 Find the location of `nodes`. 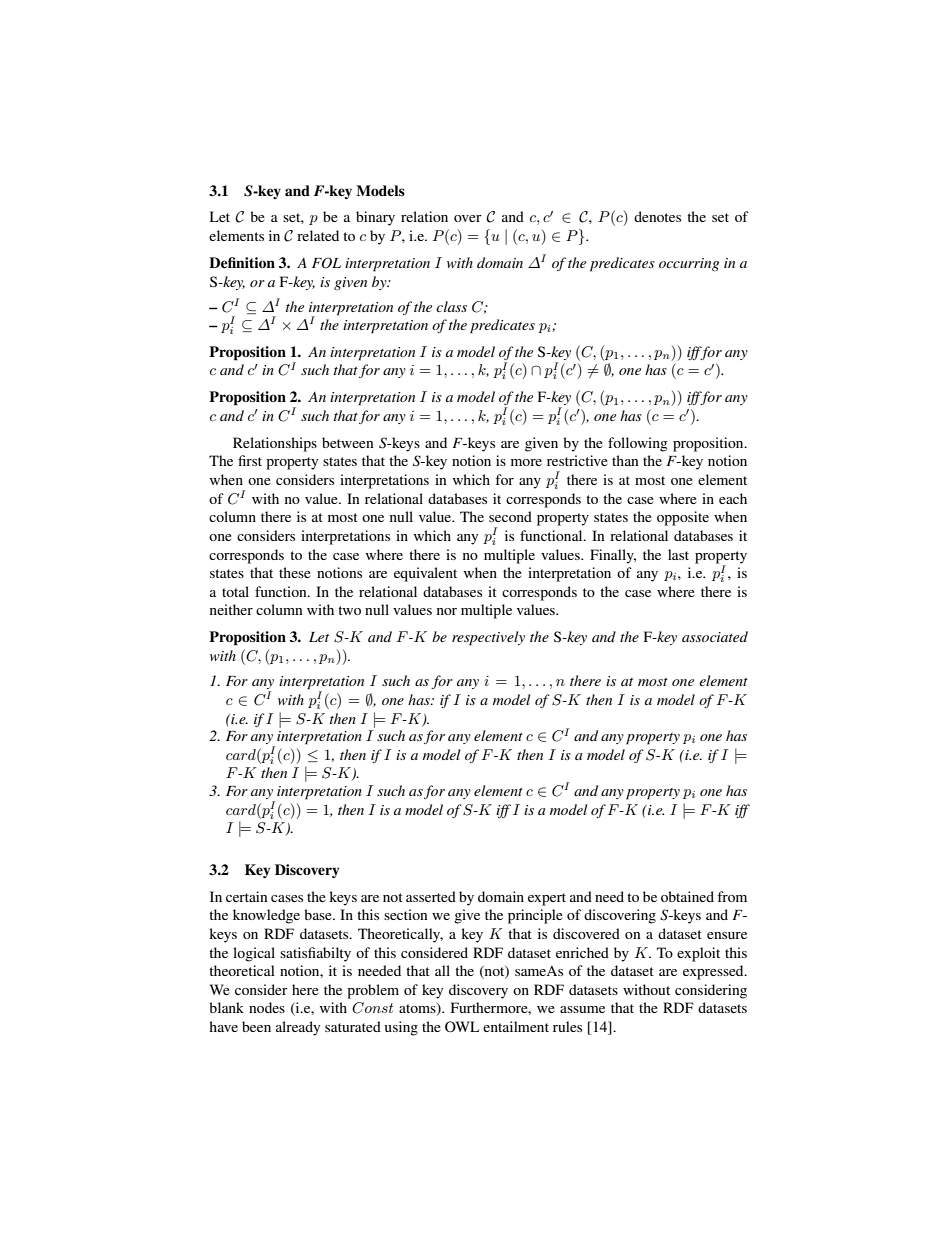

nodes is located at coordinates (267, 1007).
